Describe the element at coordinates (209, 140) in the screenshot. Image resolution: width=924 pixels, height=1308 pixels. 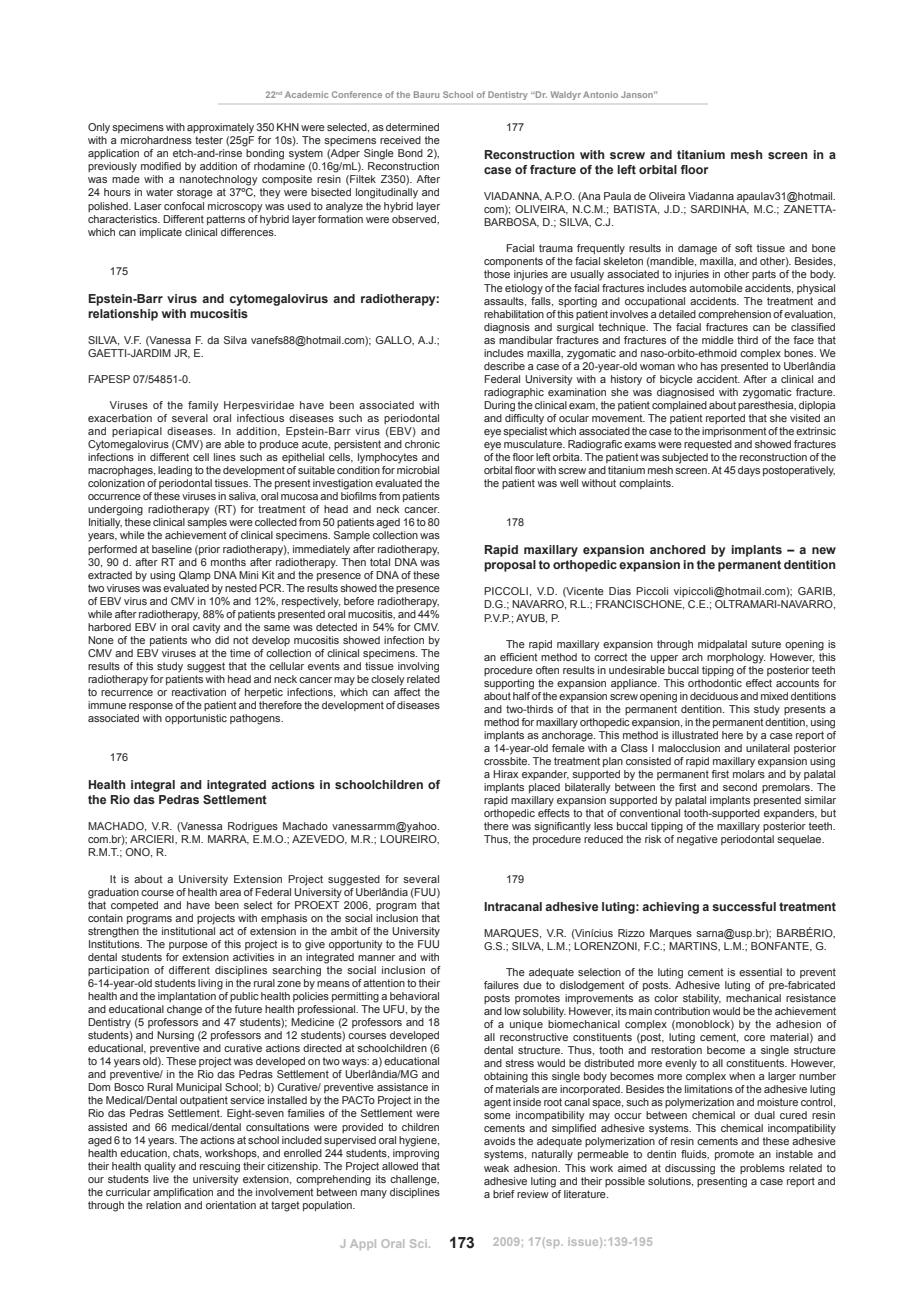
I see `tester` at that location.
